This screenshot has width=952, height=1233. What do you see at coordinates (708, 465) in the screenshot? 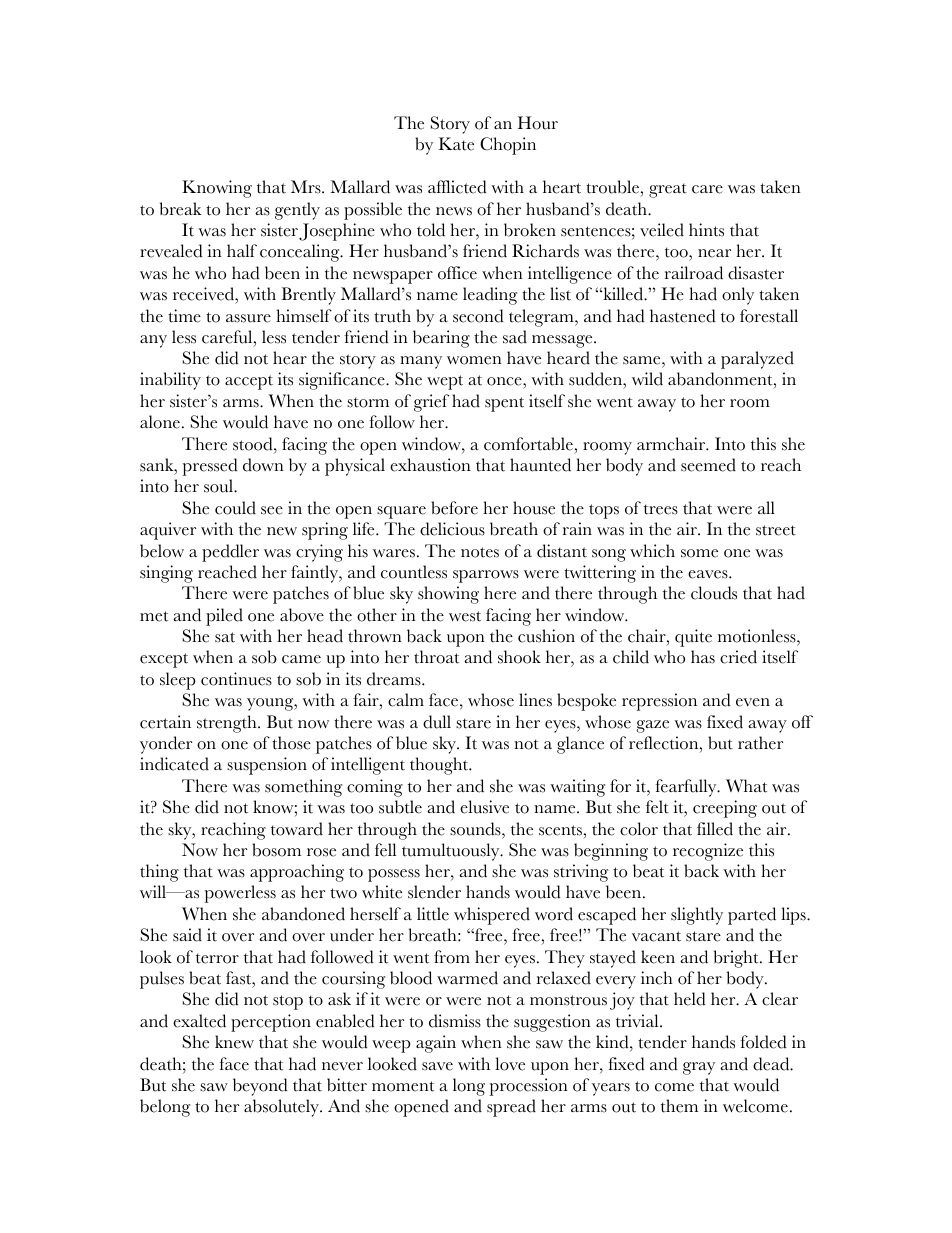
I see `seemed` at bounding box center [708, 465].
